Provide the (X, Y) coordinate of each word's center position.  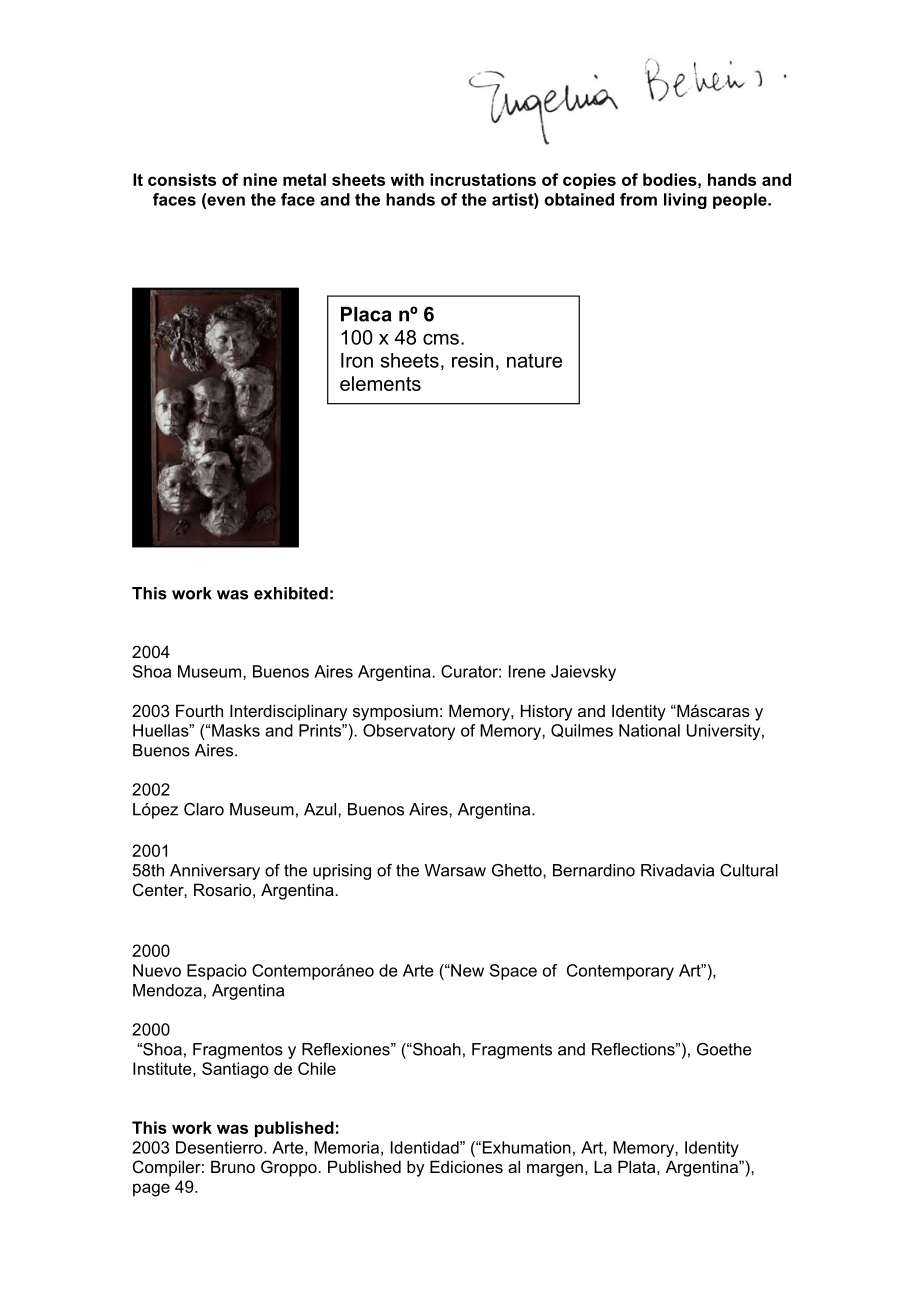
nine (260, 179)
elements (380, 383)
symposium (395, 712)
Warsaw (455, 870)
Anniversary (215, 872)
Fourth (199, 710)
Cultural (749, 870)
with (407, 179)
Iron (357, 360)
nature (534, 360)
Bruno (233, 1166)
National (649, 730)
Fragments (512, 1051)
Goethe (724, 1049)
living (685, 201)
